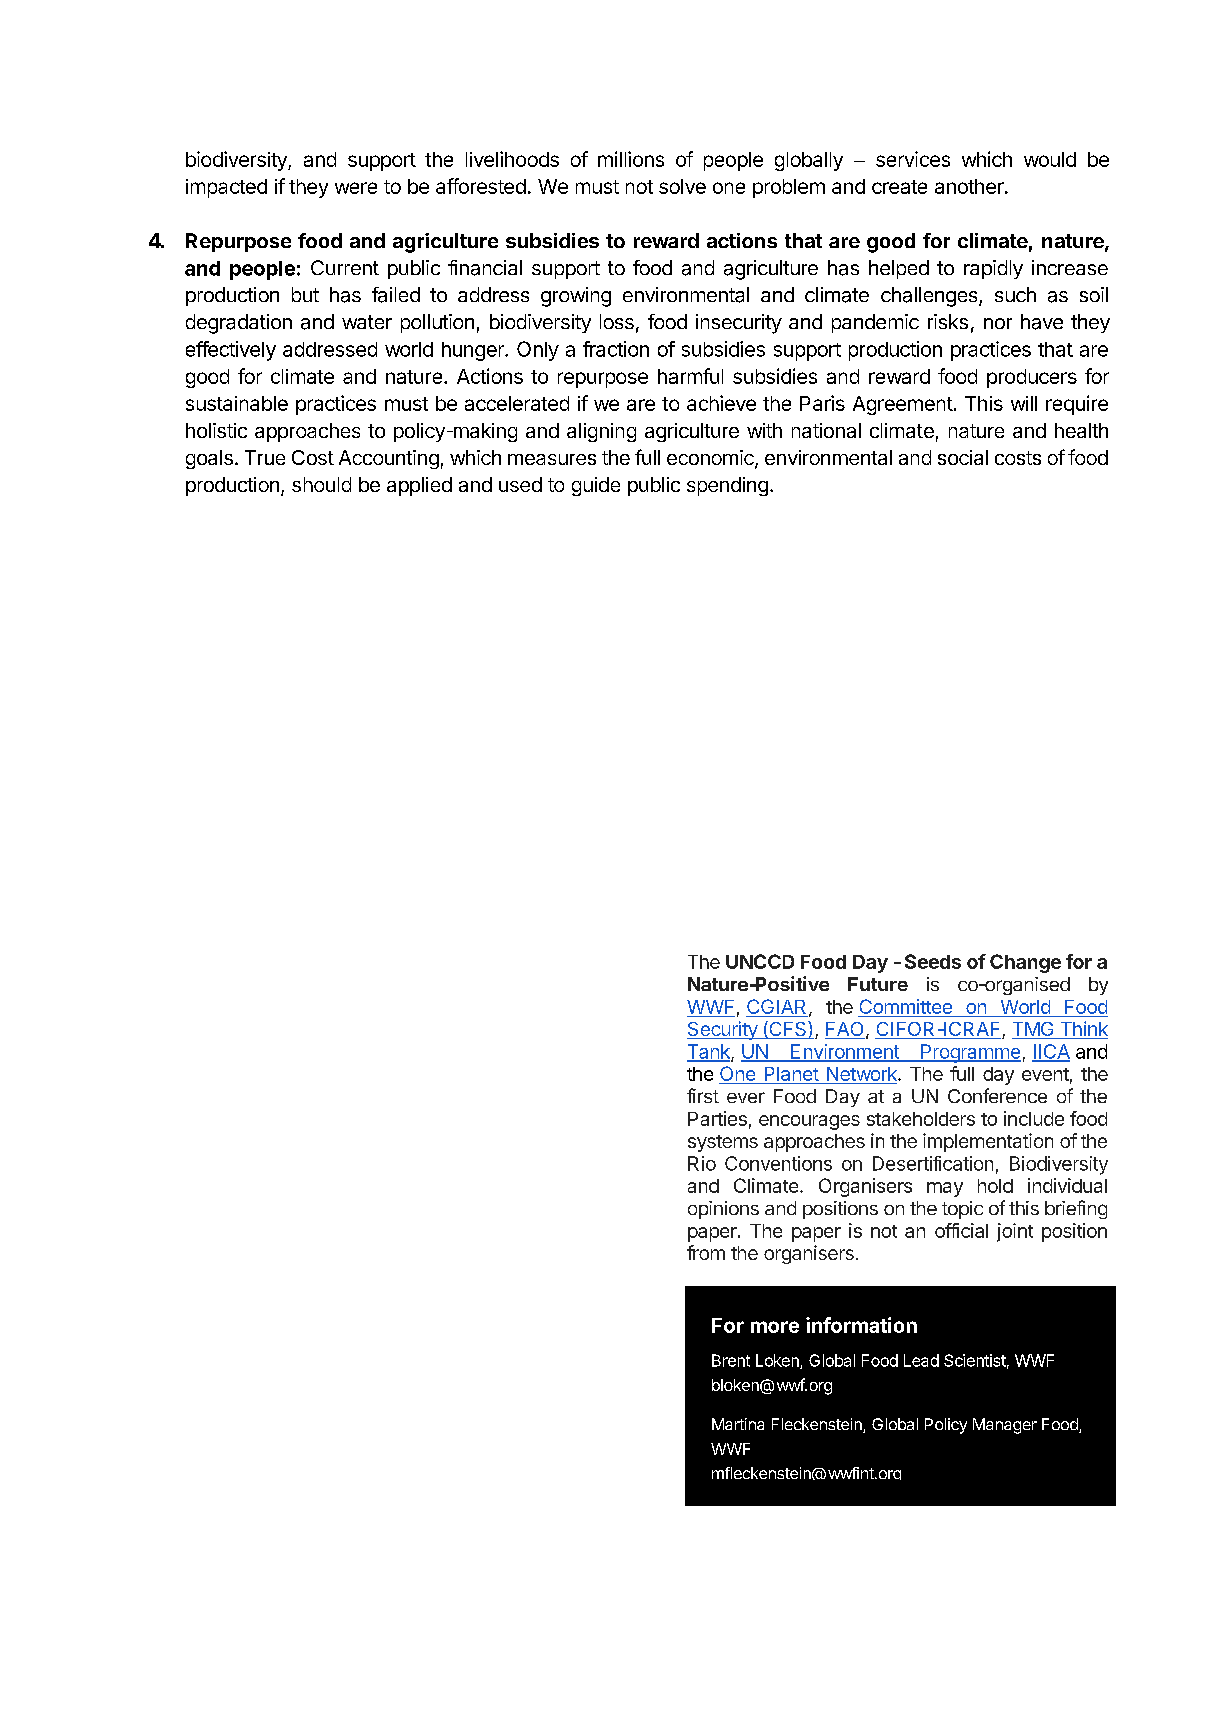 This page has width=1220, height=1727. I want to click on Future, so click(878, 984).
